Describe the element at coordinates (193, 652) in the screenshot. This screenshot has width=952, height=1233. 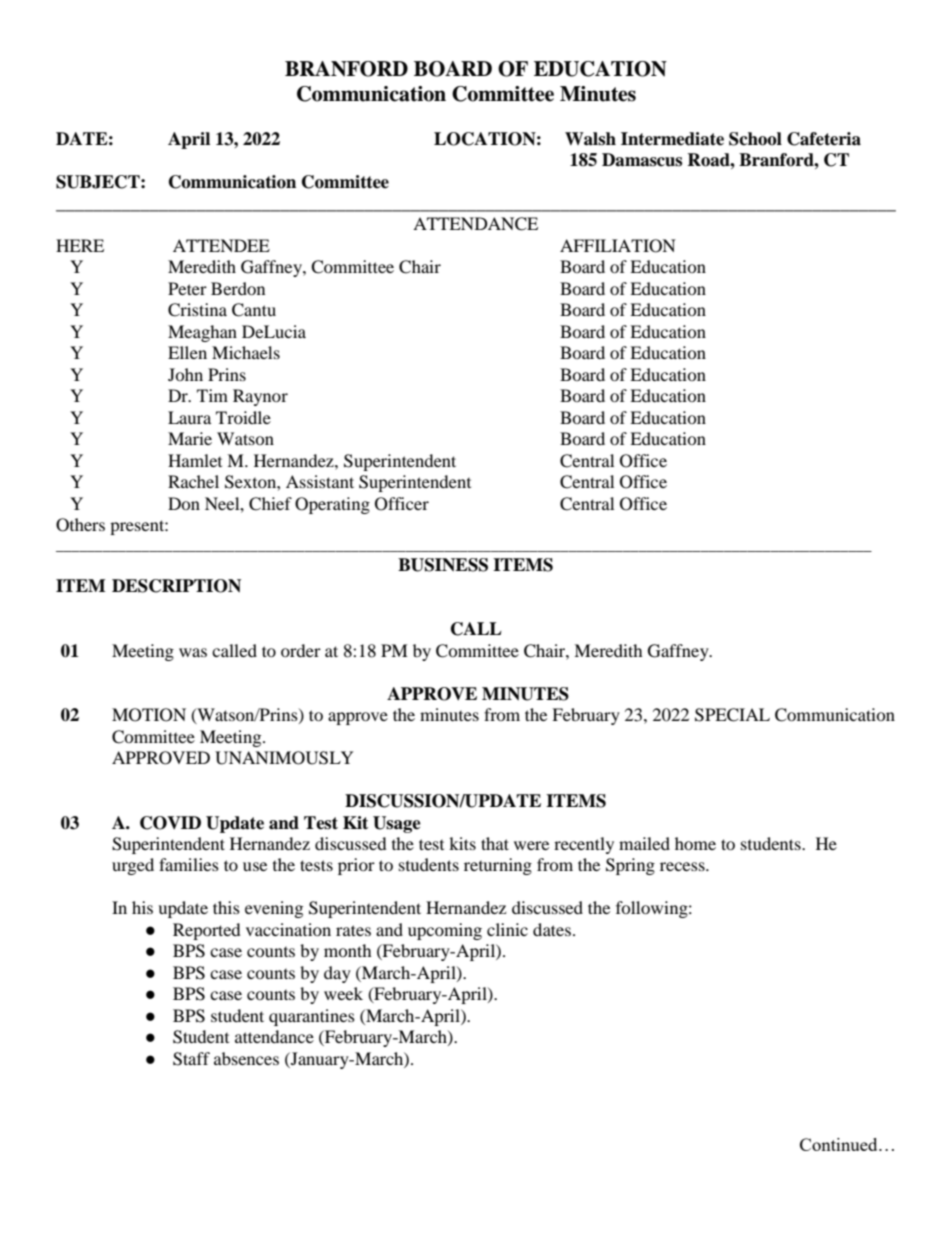
I see `was` at that location.
